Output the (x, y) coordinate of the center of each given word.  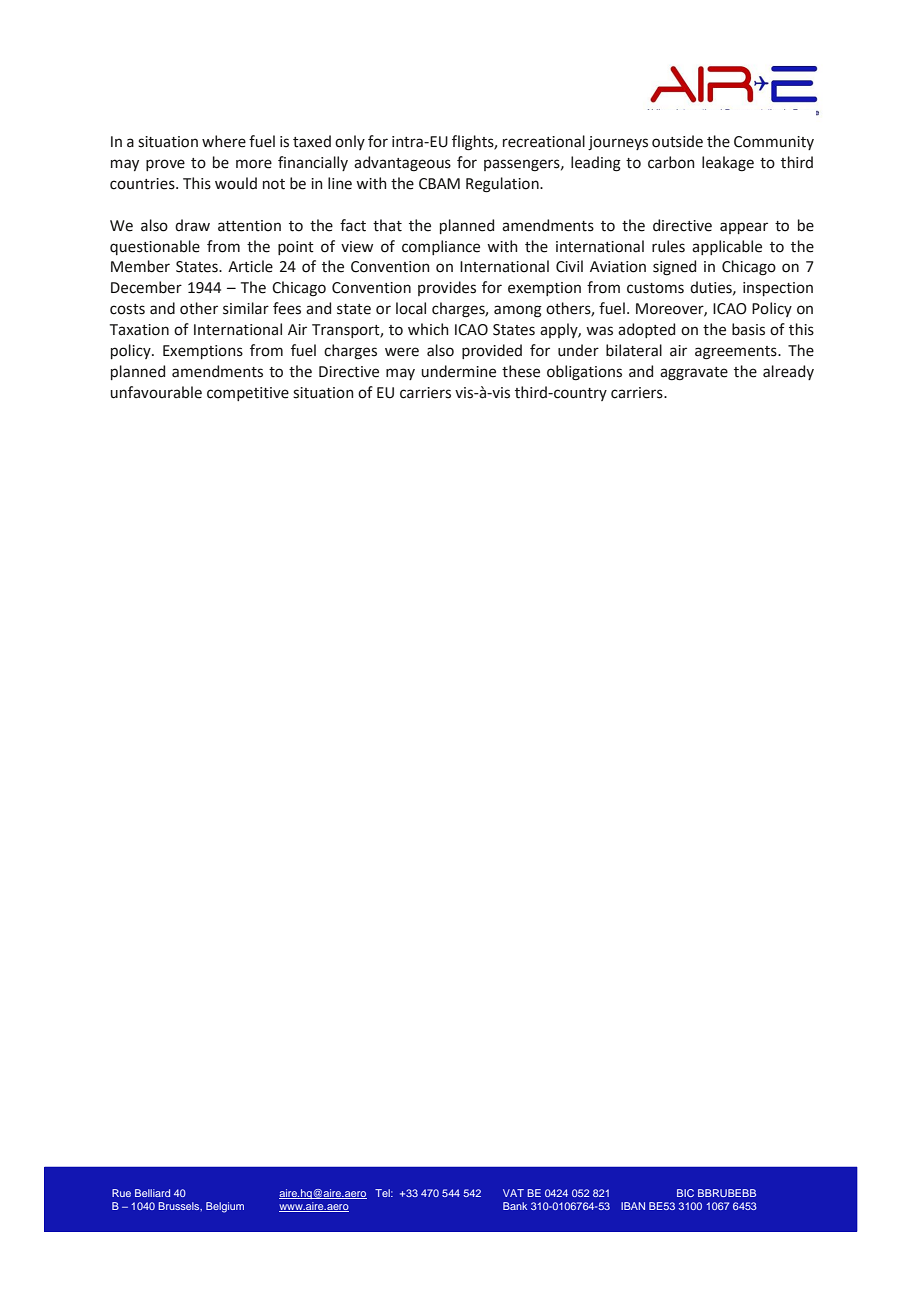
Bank (515, 1206)
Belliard (152, 1193)
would (236, 183)
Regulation (503, 185)
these (521, 371)
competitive (248, 394)
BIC (685, 1193)
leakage (728, 164)
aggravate (694, 374)
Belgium (225, 1207)
